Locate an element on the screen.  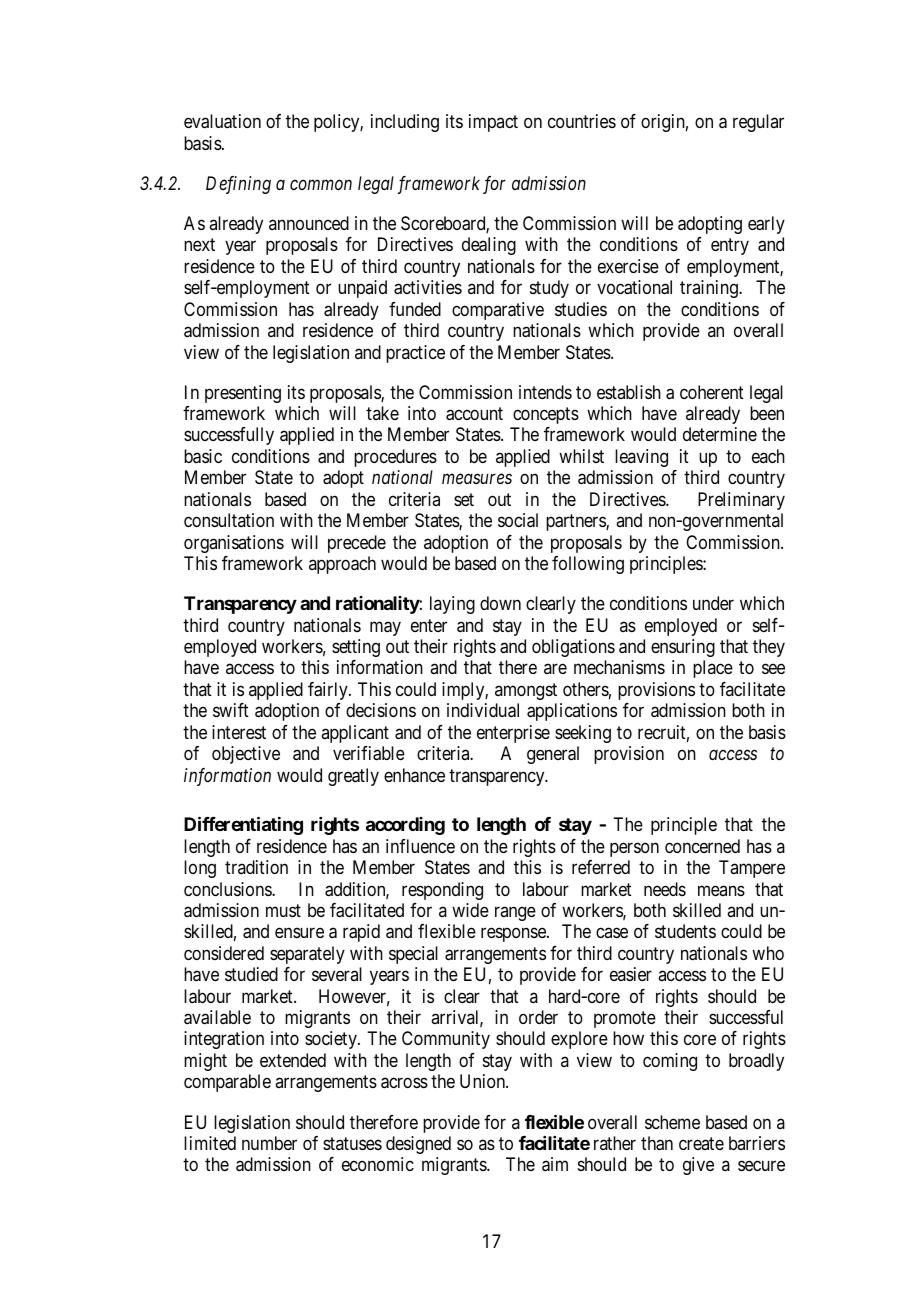
presenting is located at coordinates (243, 394).
